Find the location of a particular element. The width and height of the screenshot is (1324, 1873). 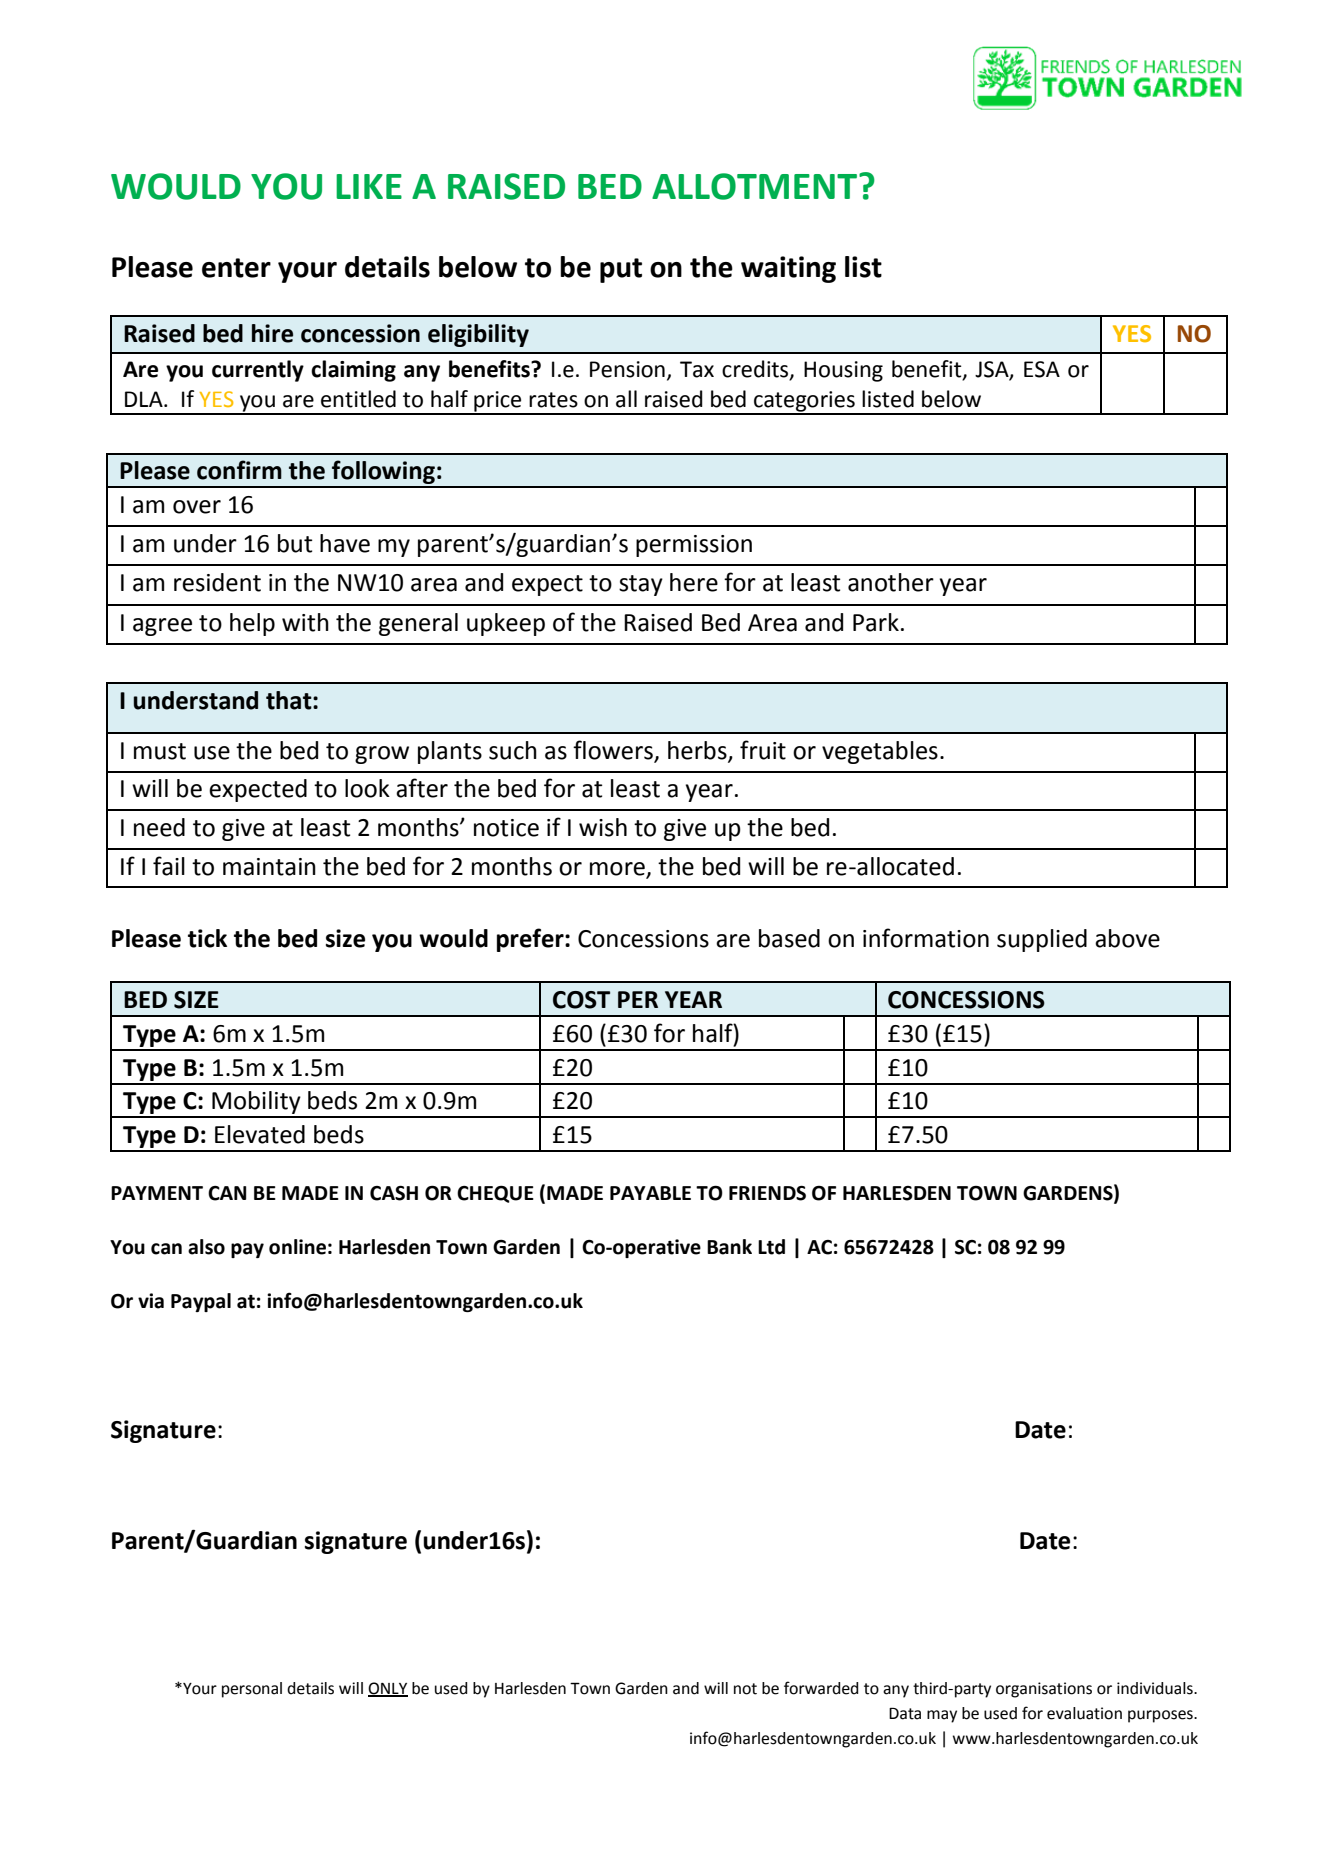

flowers is located at coordinates (613, 750).
